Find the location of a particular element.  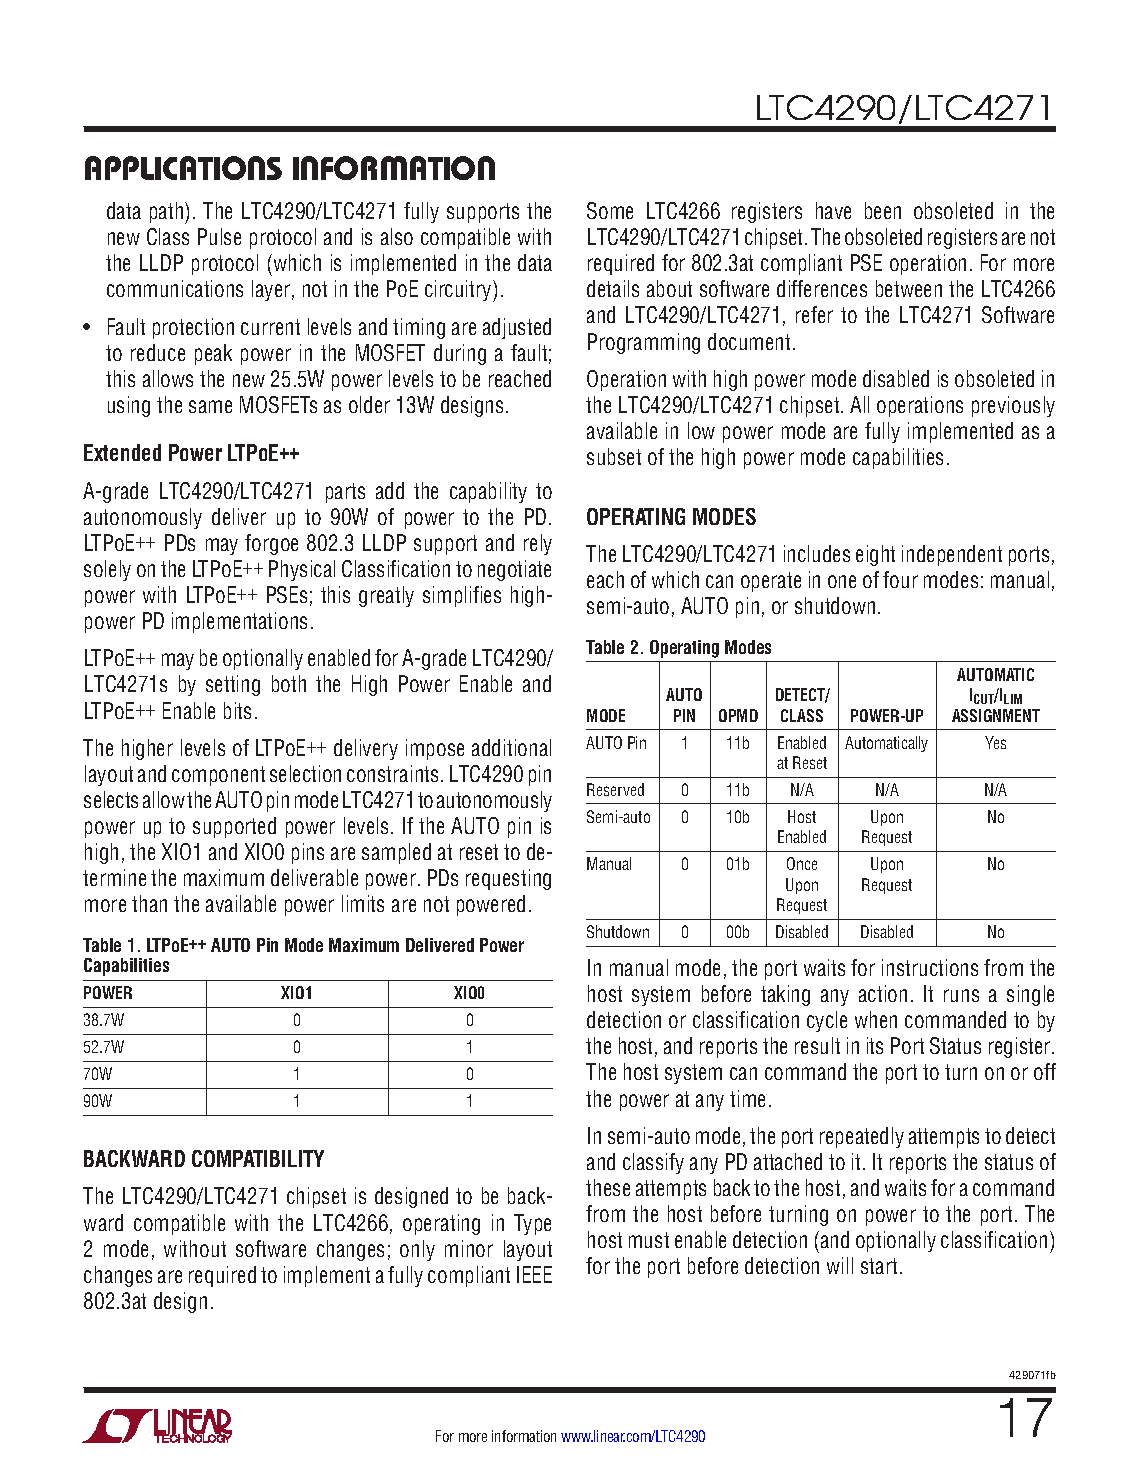

Some is located at coordinates (610, 210).
